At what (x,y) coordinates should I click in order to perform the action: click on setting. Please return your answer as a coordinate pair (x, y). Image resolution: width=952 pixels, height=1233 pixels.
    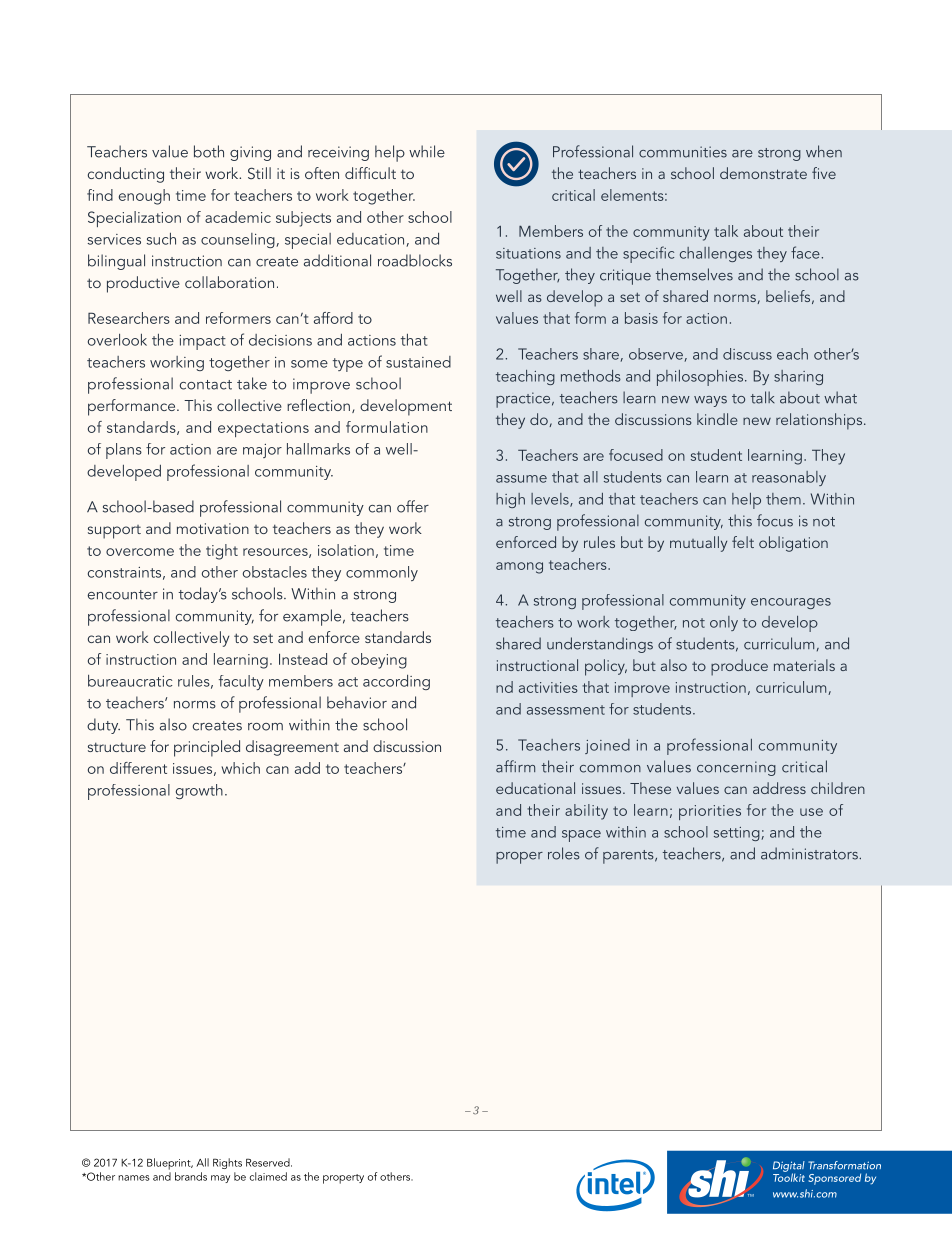
    Looking at the image, I should click on (737, 834).
